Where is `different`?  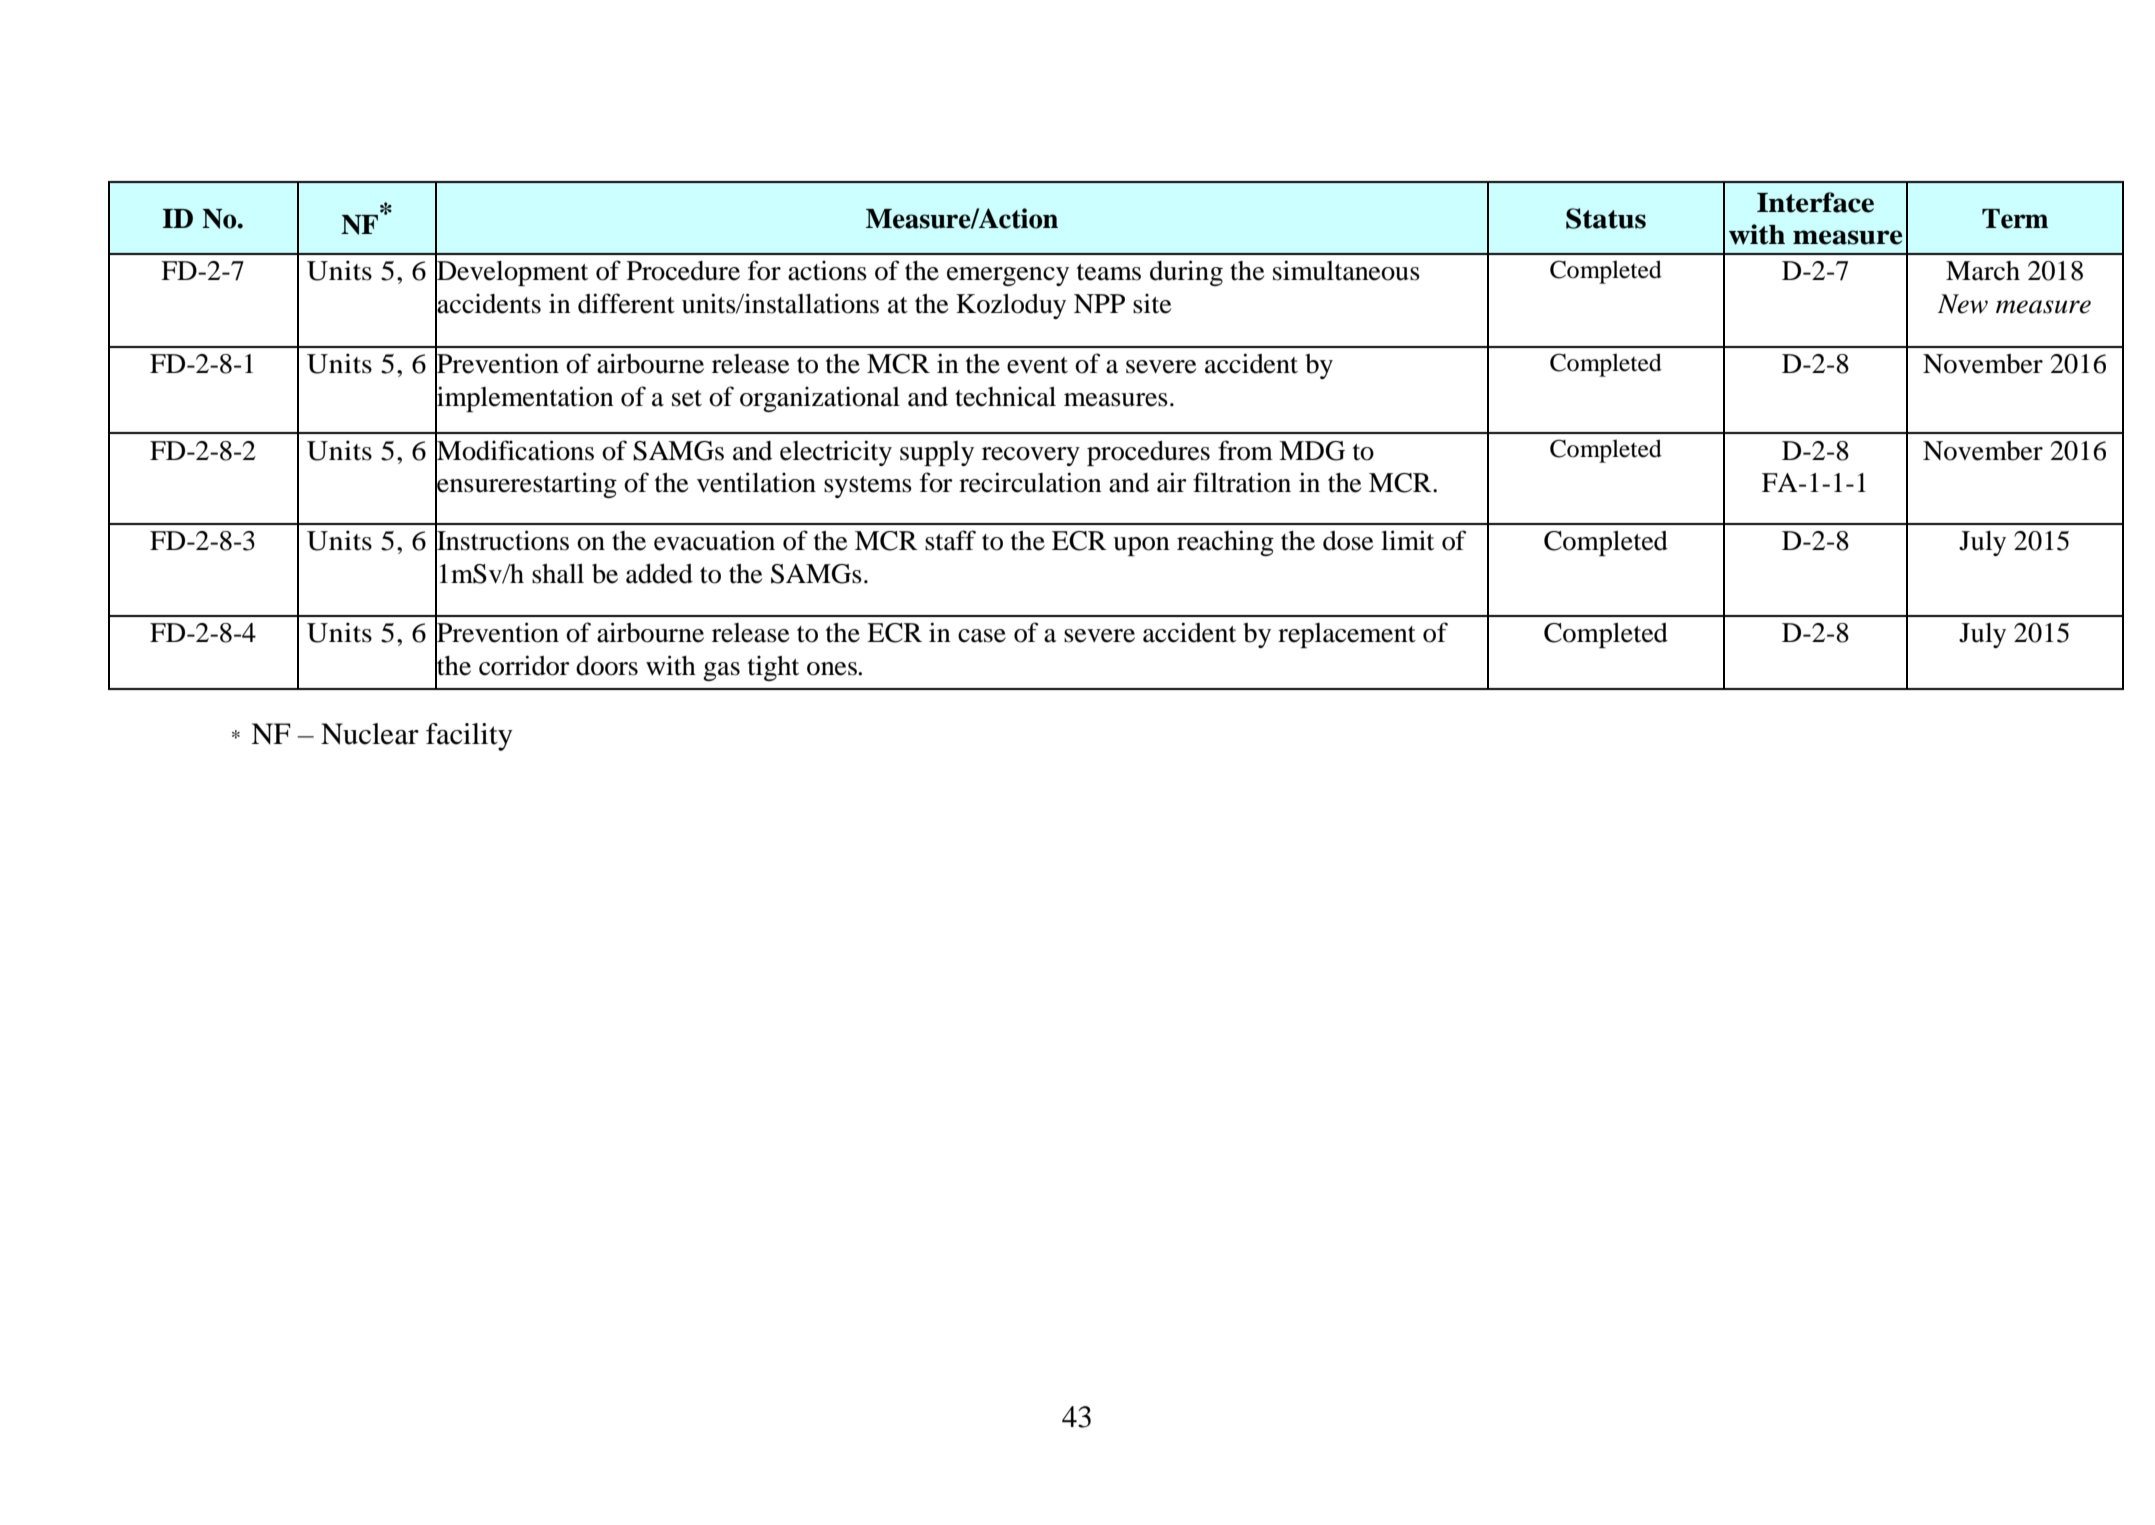 different is located at coordinates (626, 303).
